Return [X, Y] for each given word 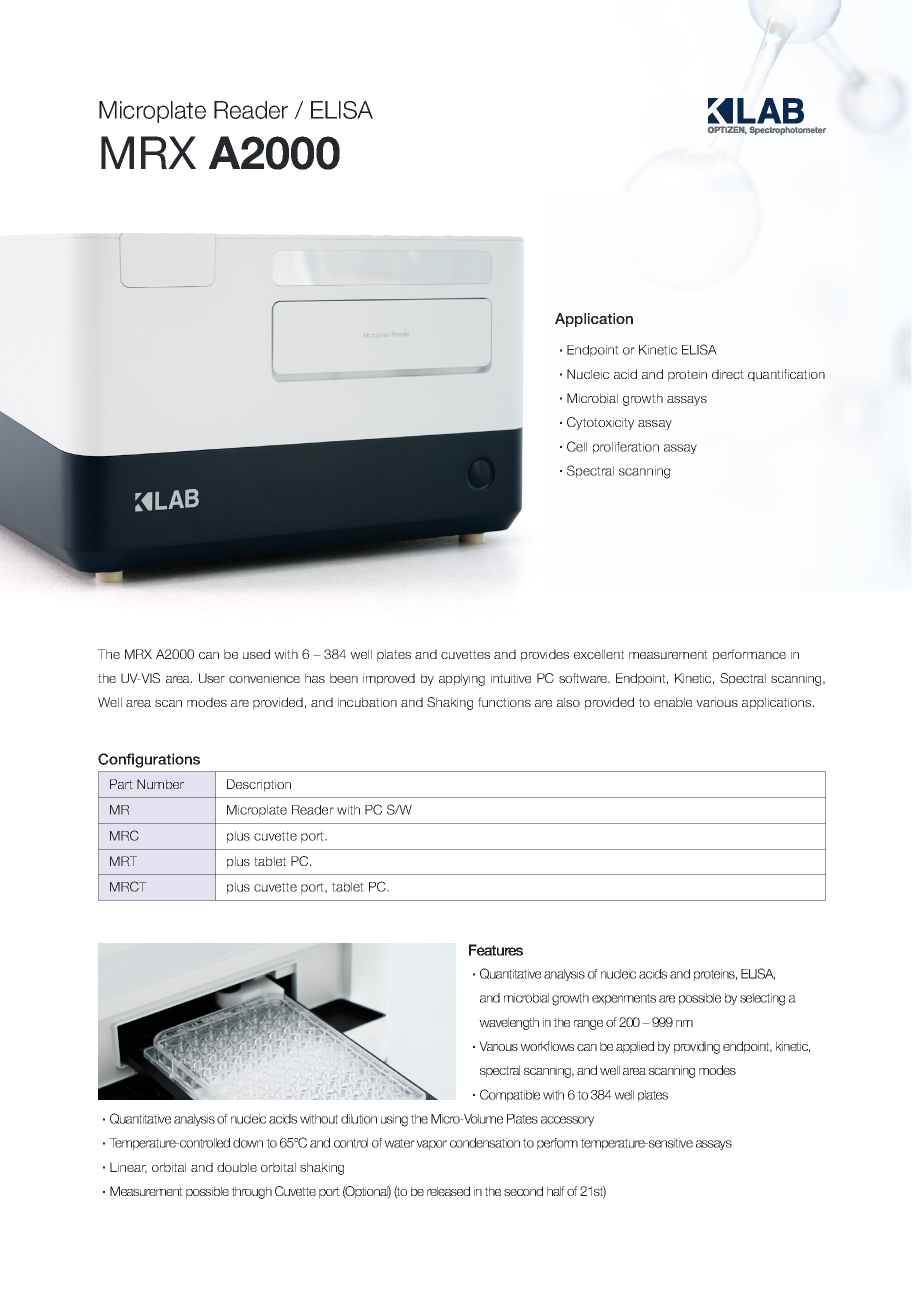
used [256, 654]
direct [728, 374]
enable [673, 702]
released [448, 1191]
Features [496, 950]
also [568, 702]
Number [160, 784]
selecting [762, 999]
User [212, 678]
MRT [123, 861]
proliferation [626, 448]
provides [545, 655]
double [237, 1167]
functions [504, 702]
